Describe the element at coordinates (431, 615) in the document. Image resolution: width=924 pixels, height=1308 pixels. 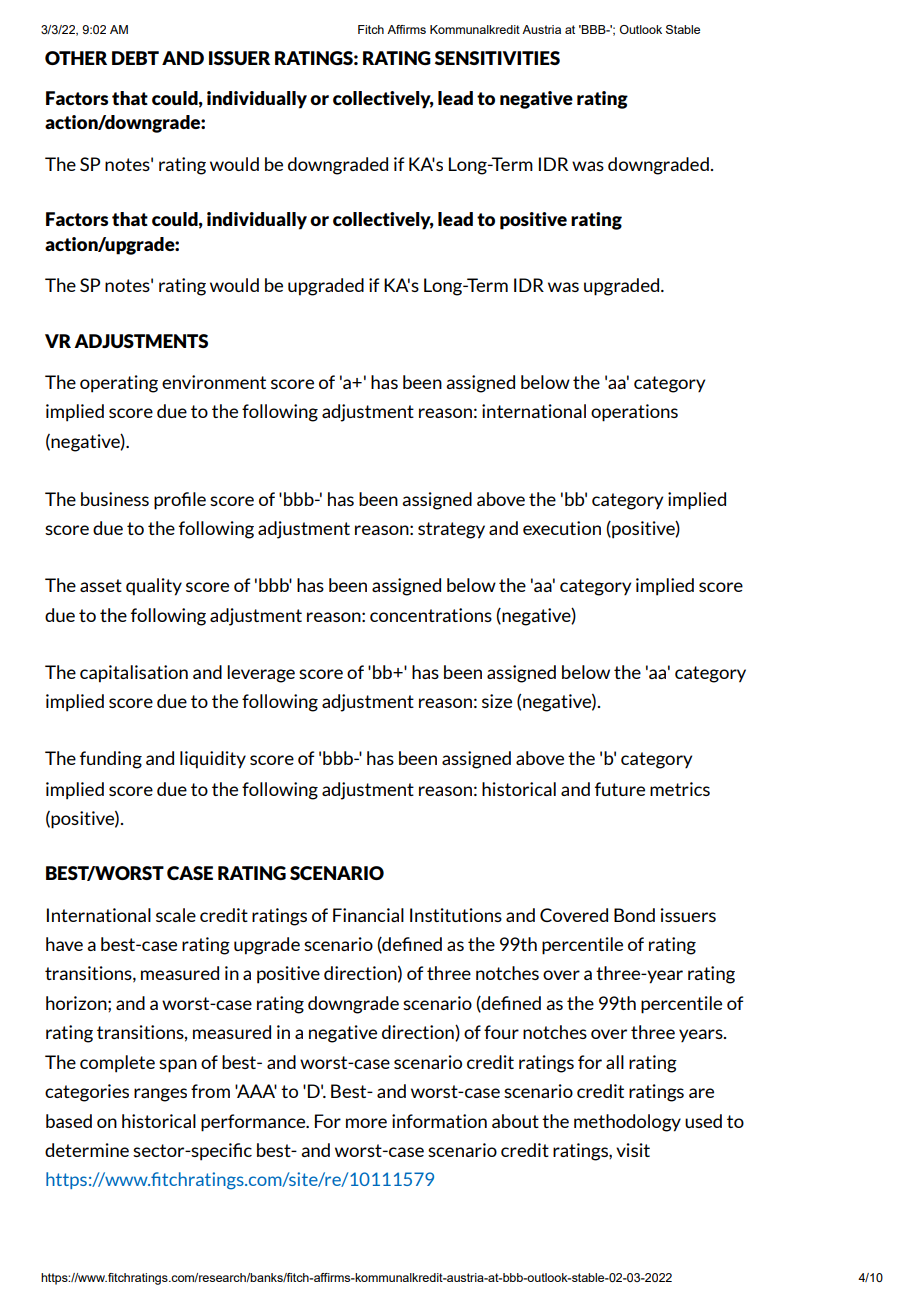
I see `concentrations` at that location.
